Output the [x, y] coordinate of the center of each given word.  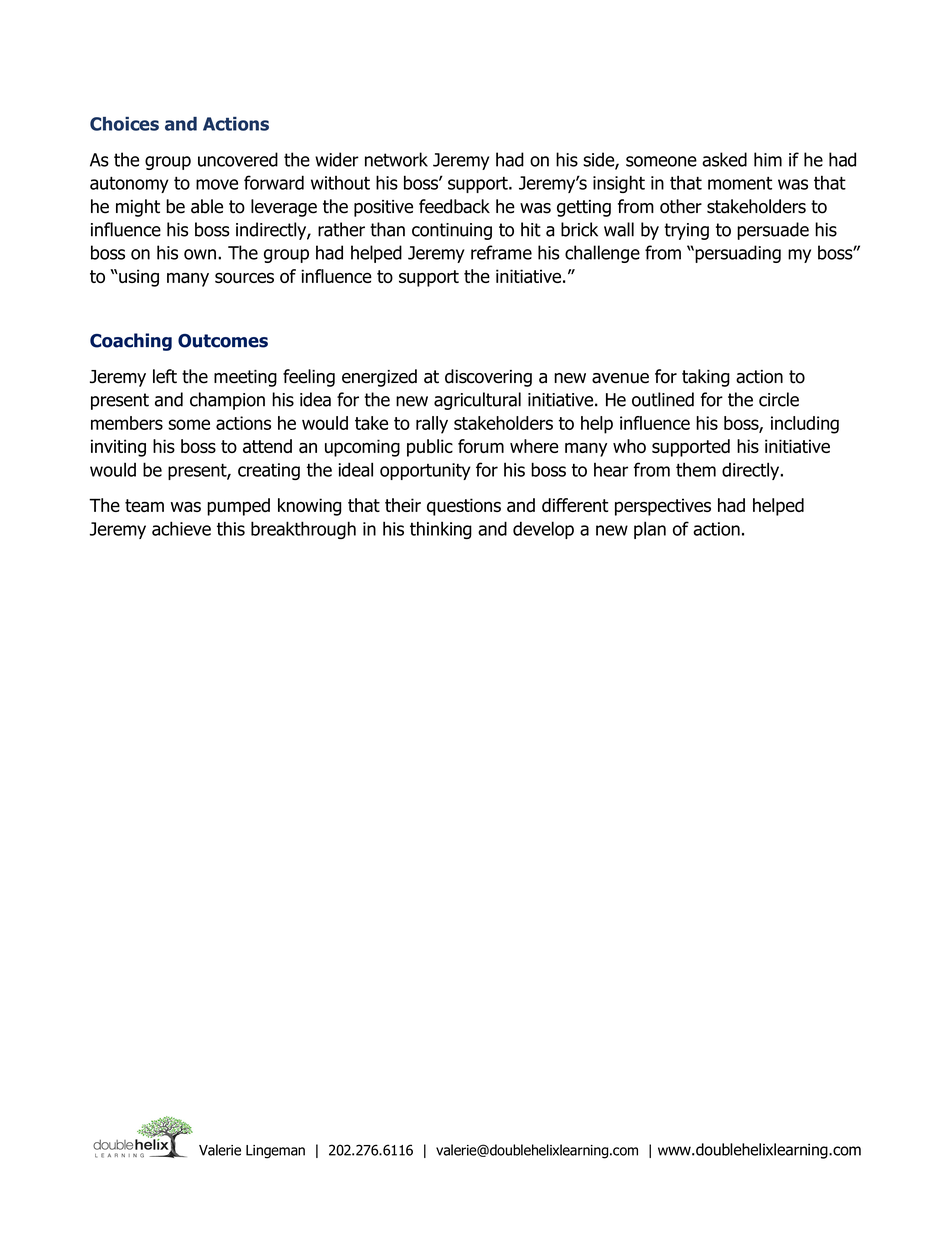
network [396, 159]
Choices [124, 124]
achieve [181, 528]
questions [464, 507]
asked [724, 159]
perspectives [663, 507]
